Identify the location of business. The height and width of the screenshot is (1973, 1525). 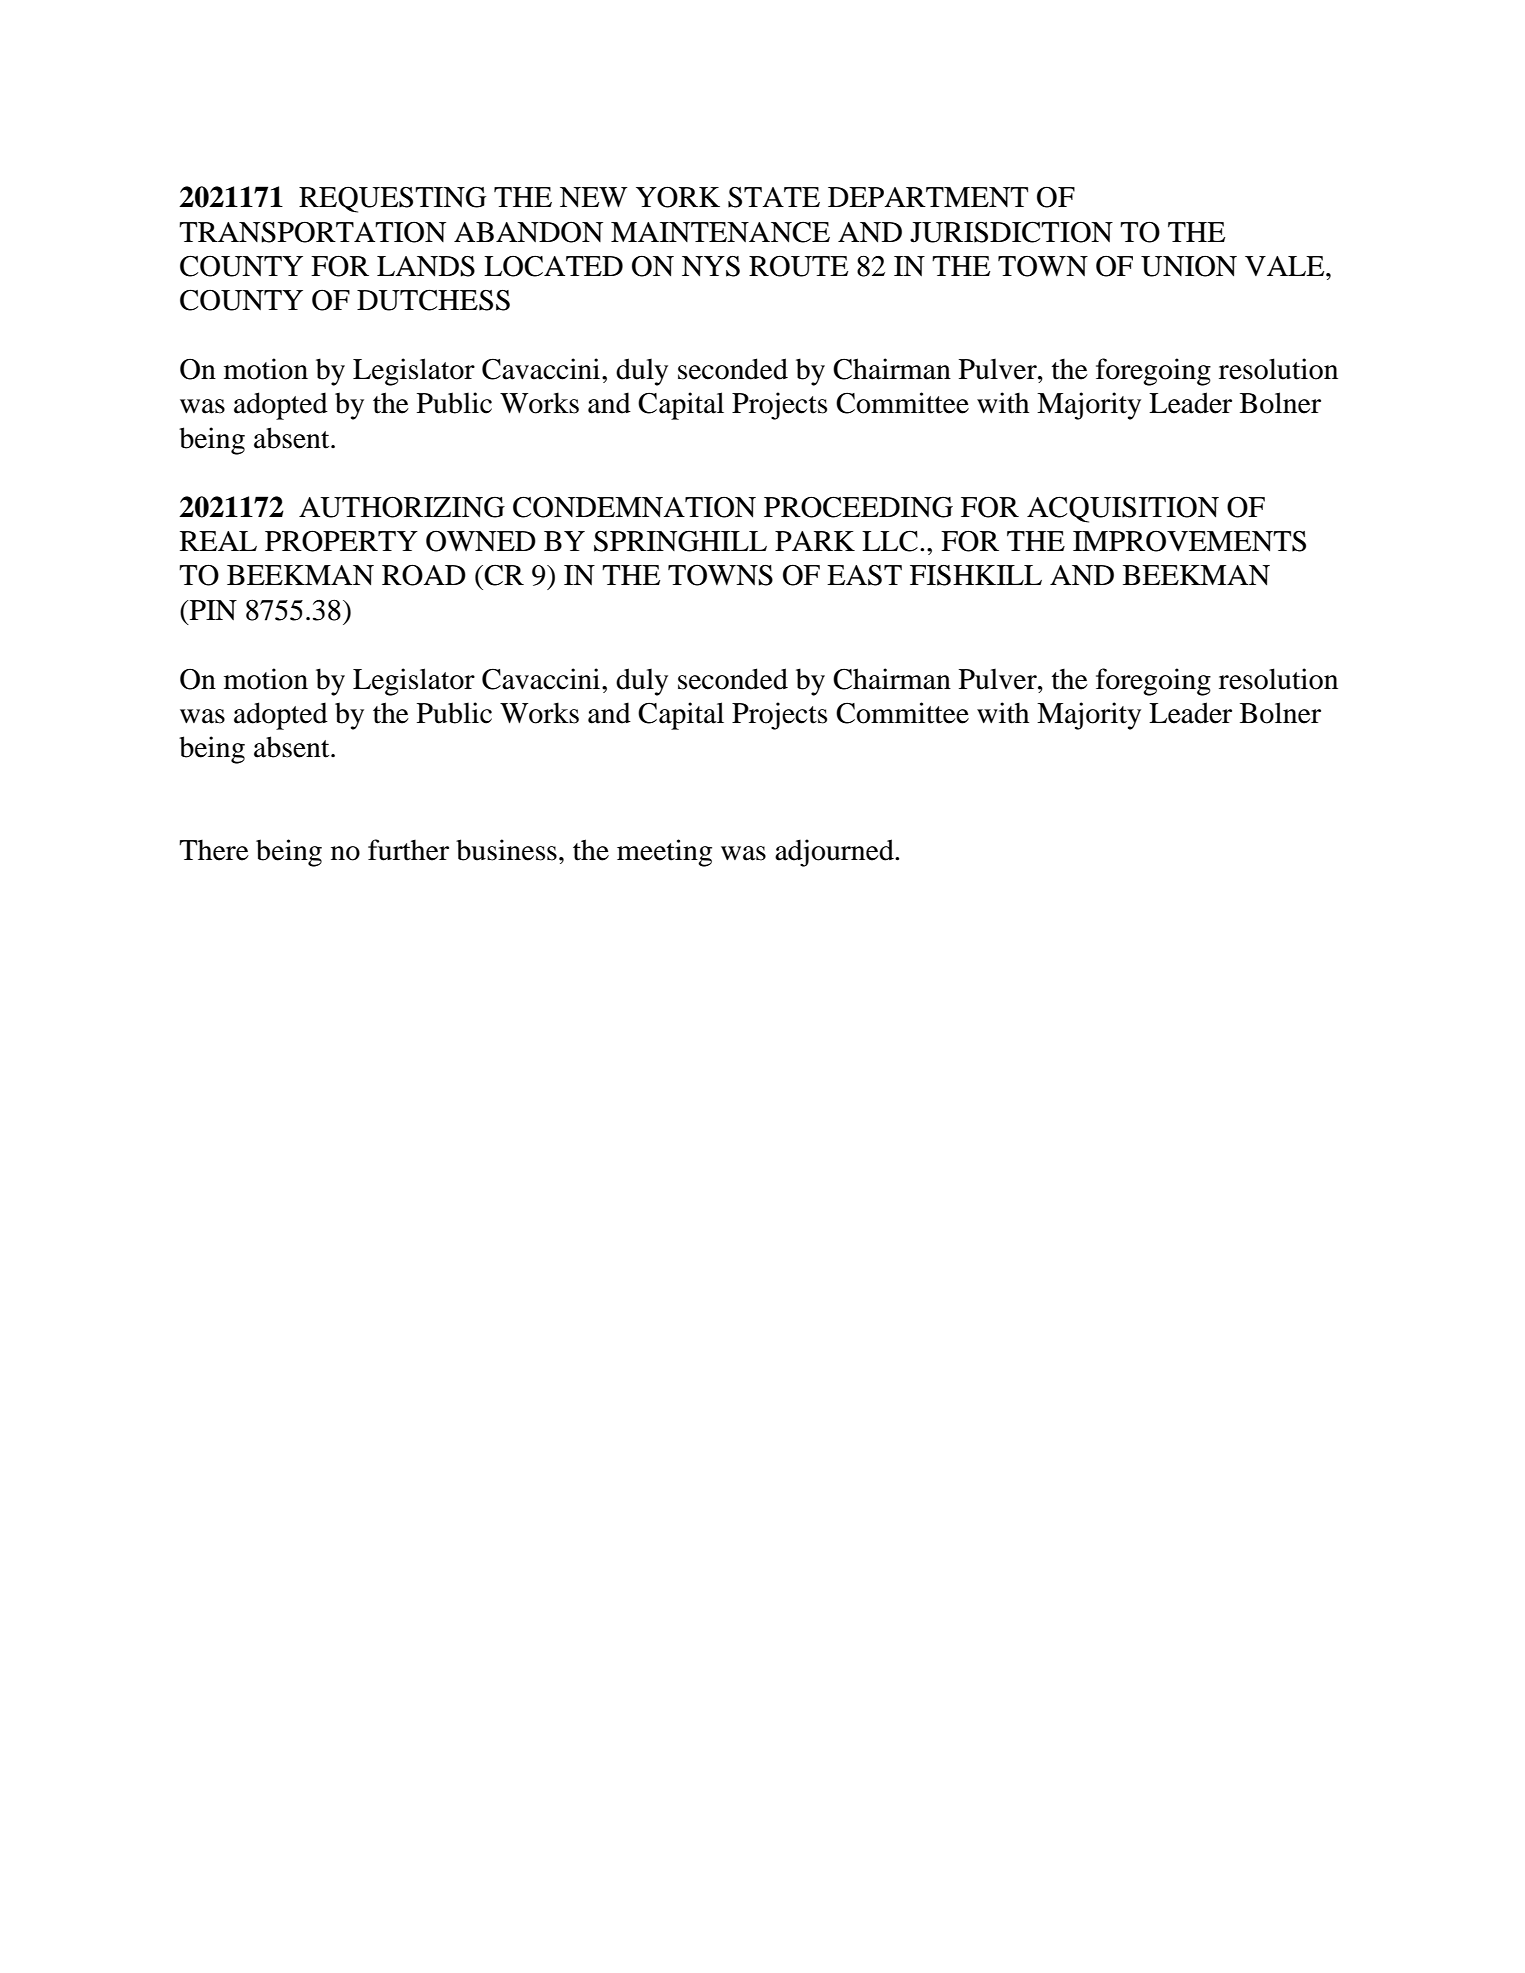
(506, 850).
